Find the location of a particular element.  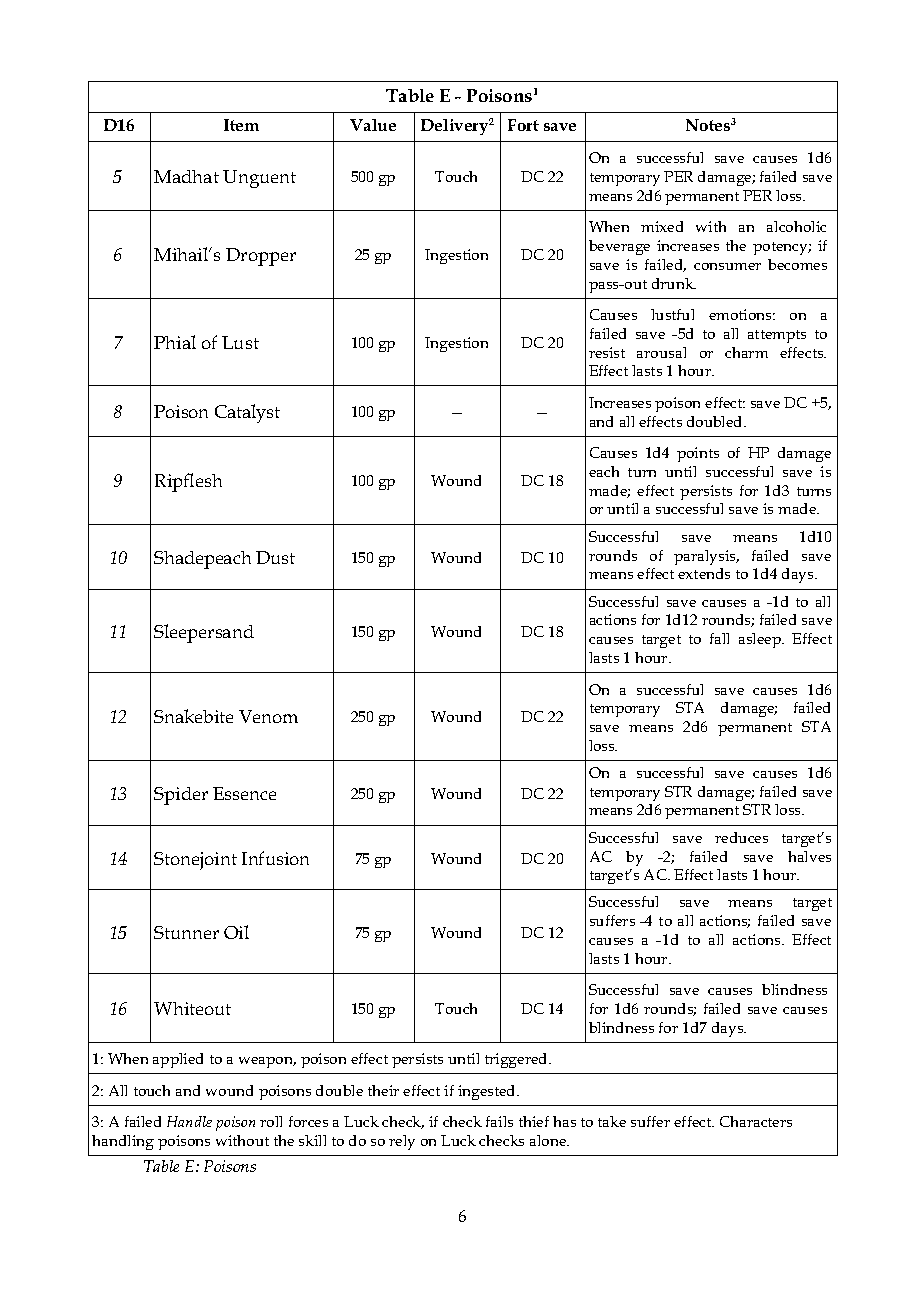

Dust is located at coordinates (275, 557).
